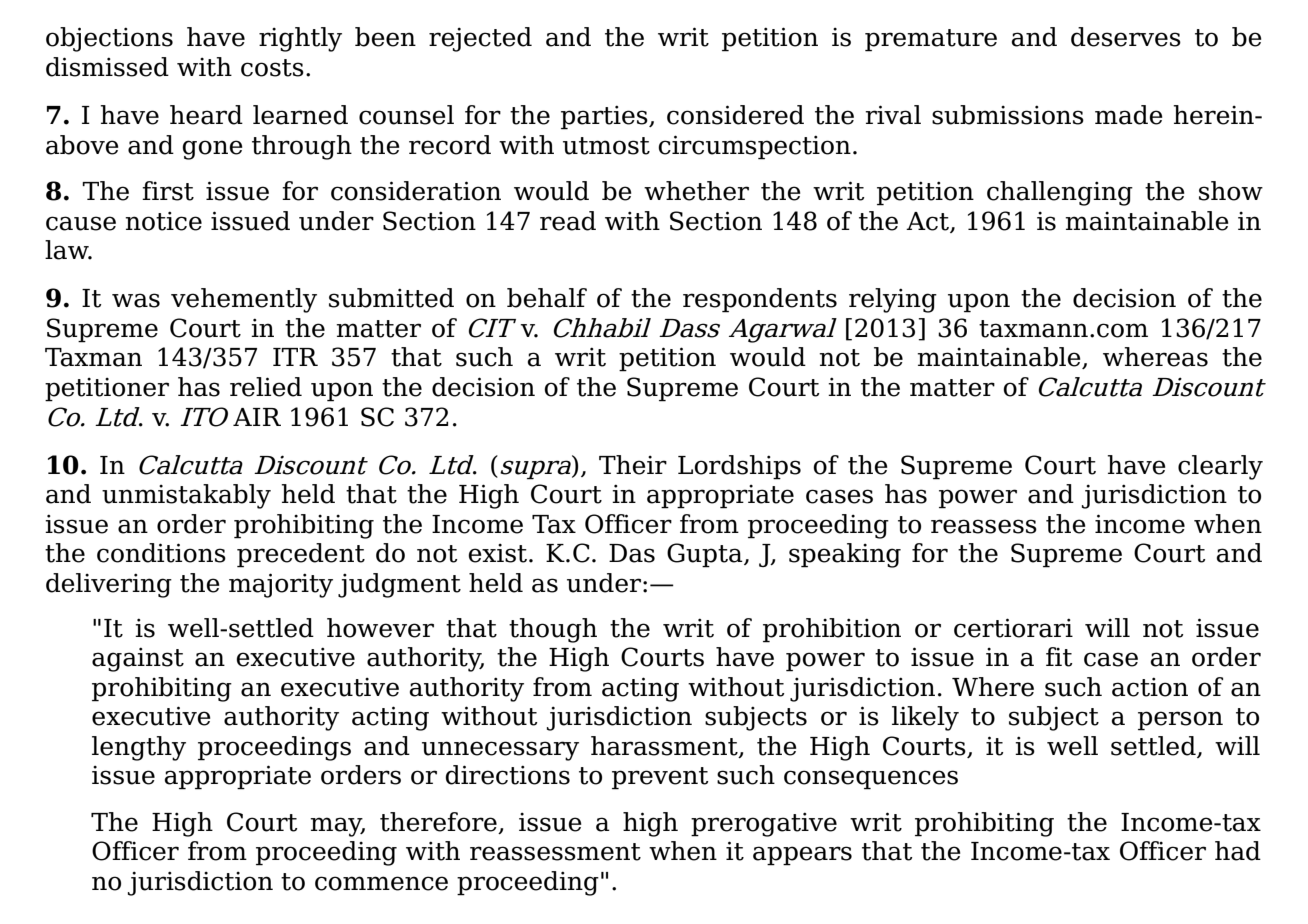  What do you see at coordinates (764, 824) in the screenshot?
I see `prerogative` at bounding box center [764, 824].
